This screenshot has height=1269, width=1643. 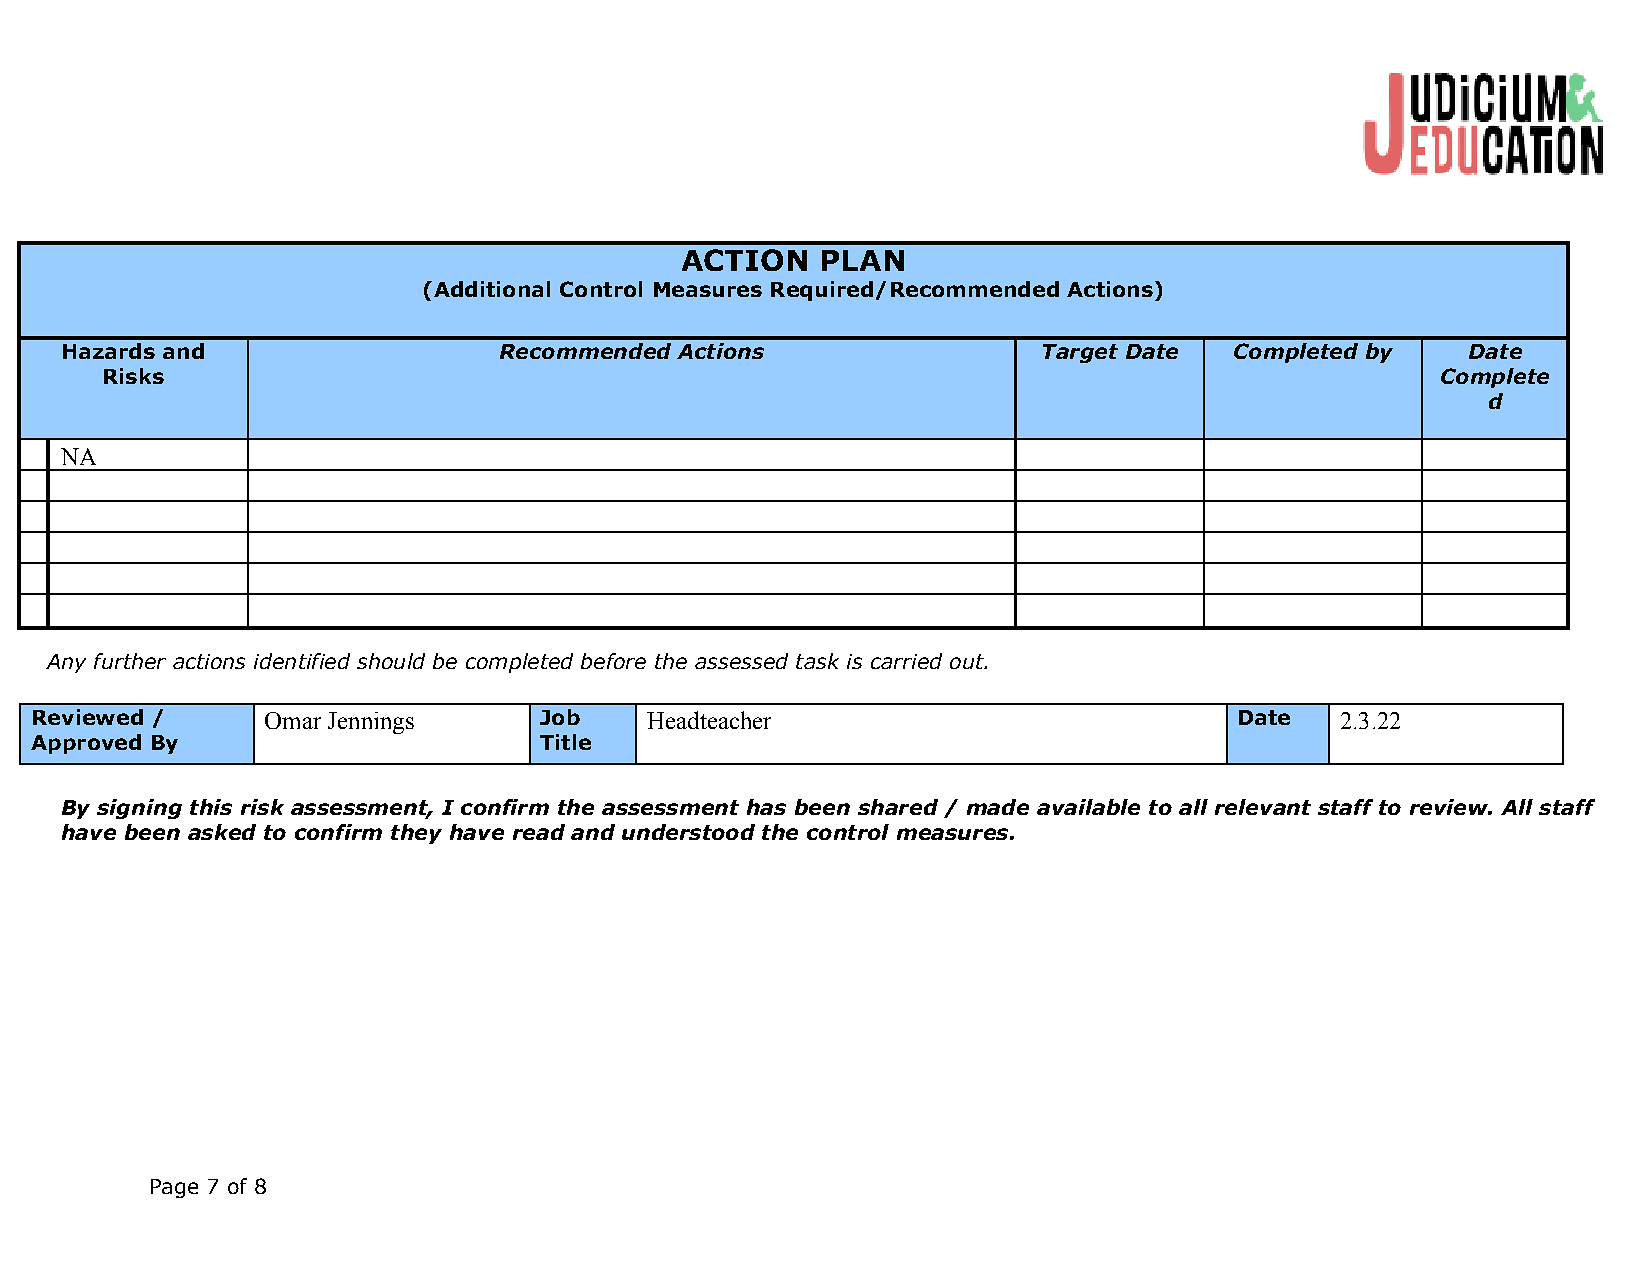 I want to click on asked, so click(x=222, y=832).
